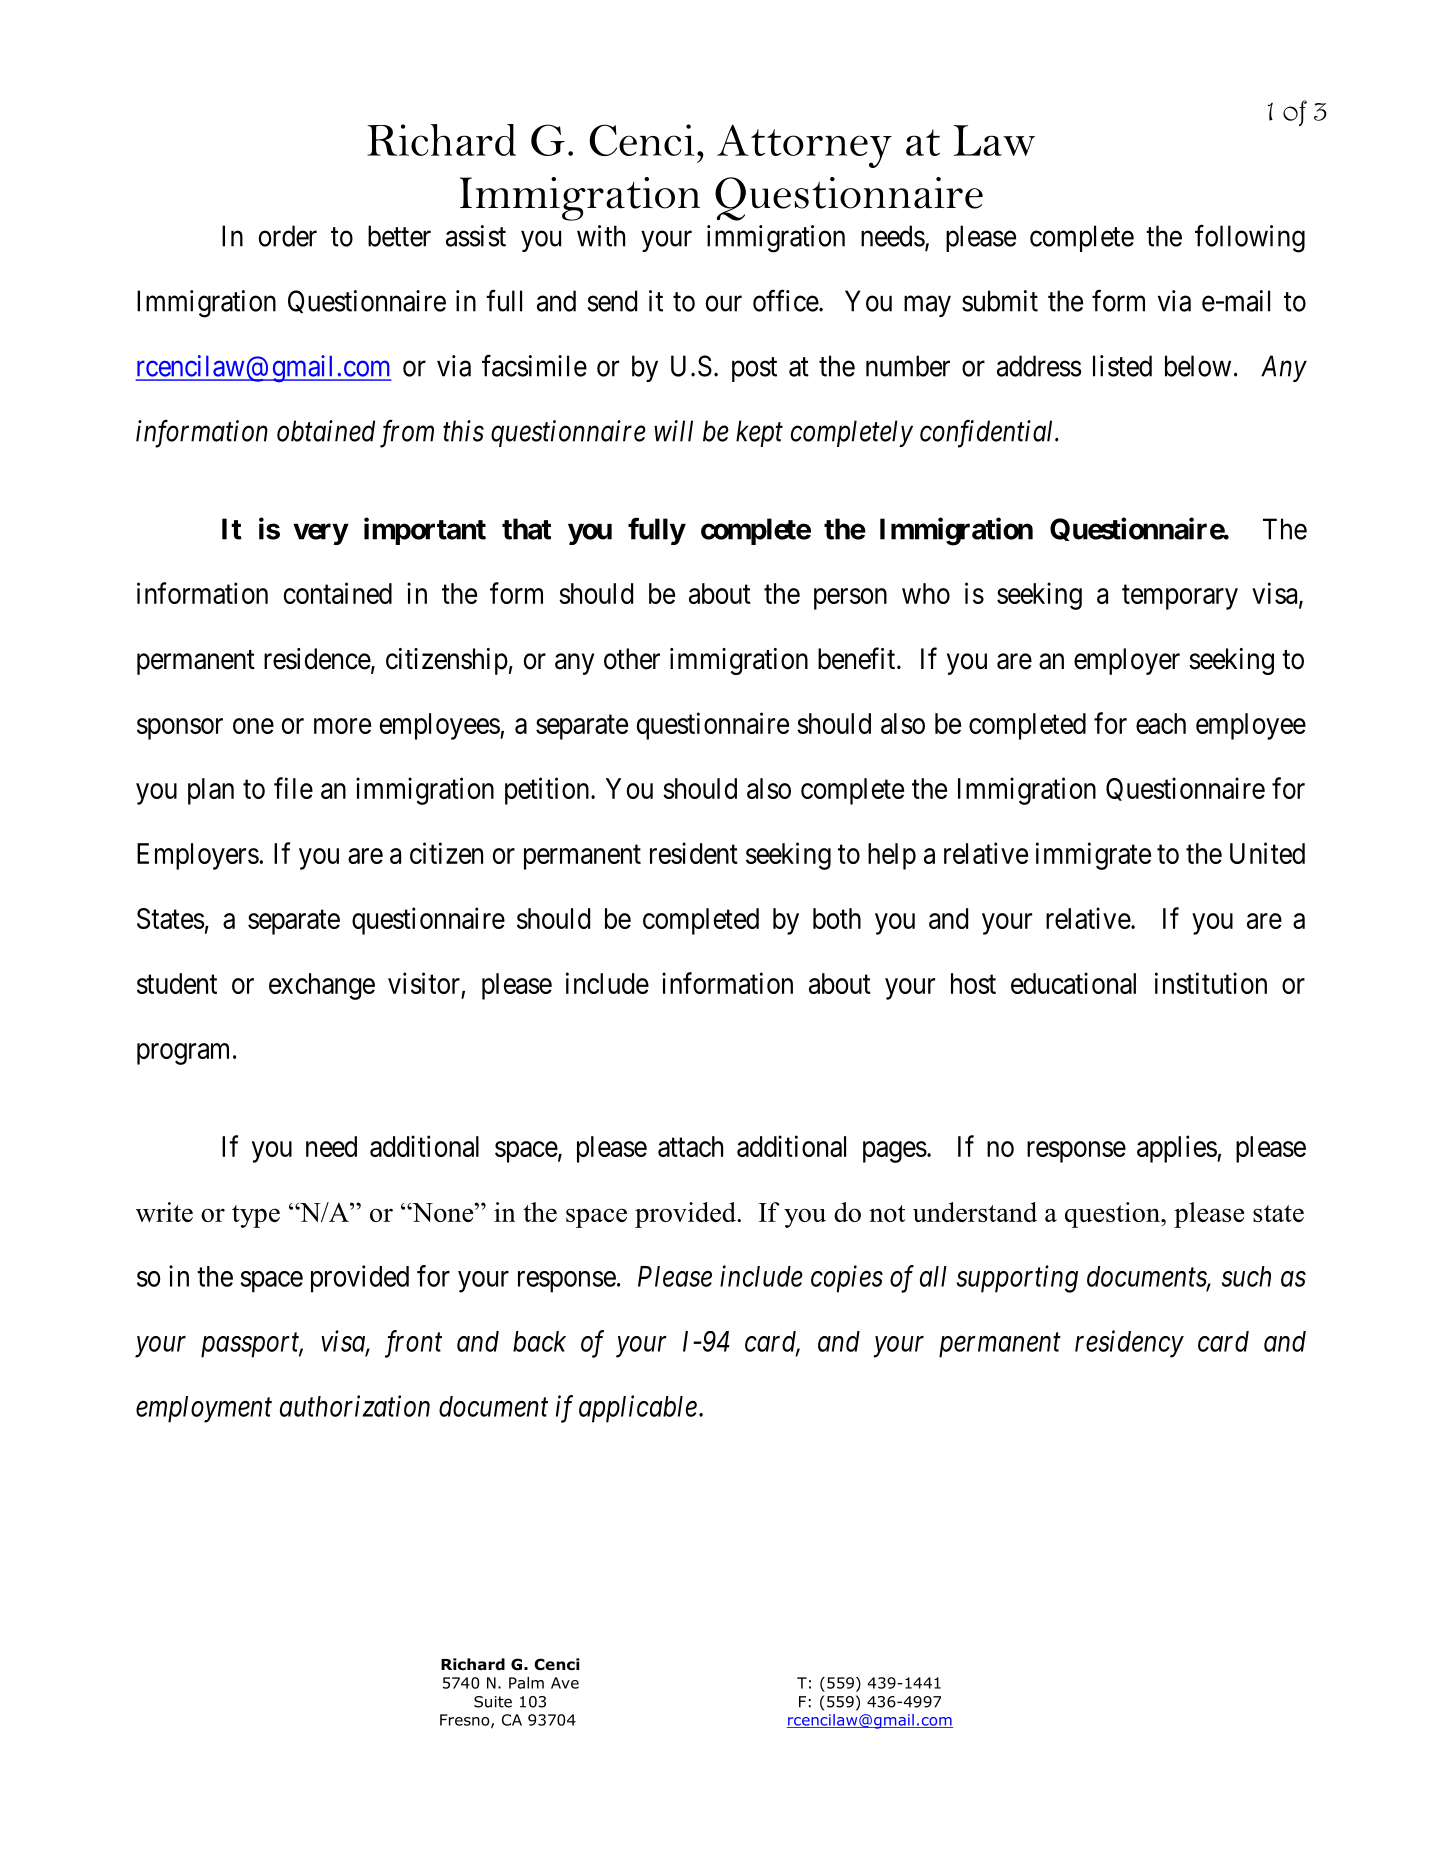 Image resolution: width=1441 pixels, height=1864 pixels. What do you see at coordinates (466, 1721) in the page?
I see `Fresno` at bounding box center [466, 1721].
